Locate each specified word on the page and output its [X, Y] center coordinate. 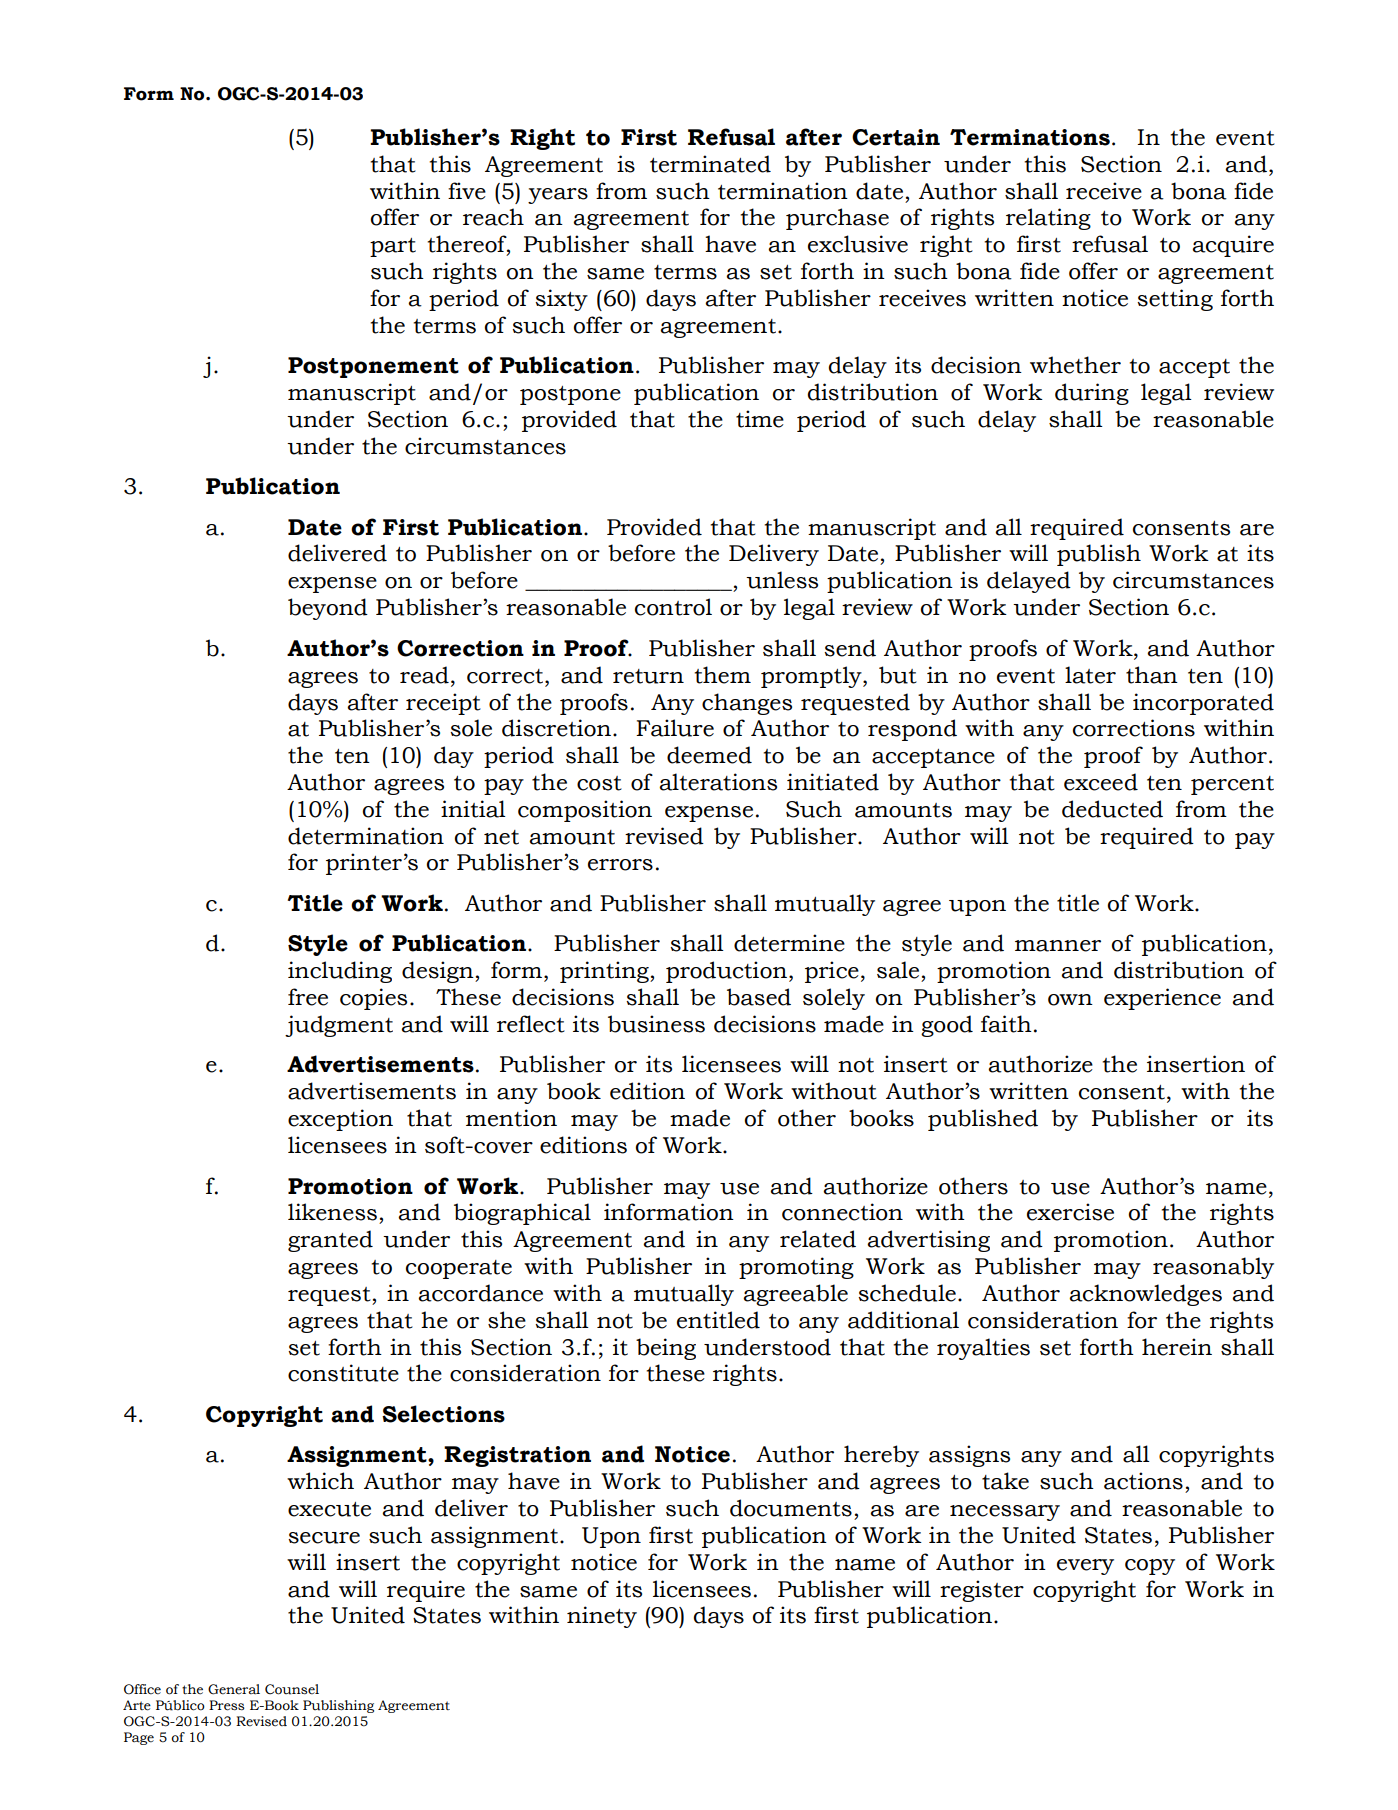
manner [1058, 946]
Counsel [292, 1689]
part [393, 247]
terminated [710, 164]
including [340, 972]
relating [1048, 219]
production [726, 972]
